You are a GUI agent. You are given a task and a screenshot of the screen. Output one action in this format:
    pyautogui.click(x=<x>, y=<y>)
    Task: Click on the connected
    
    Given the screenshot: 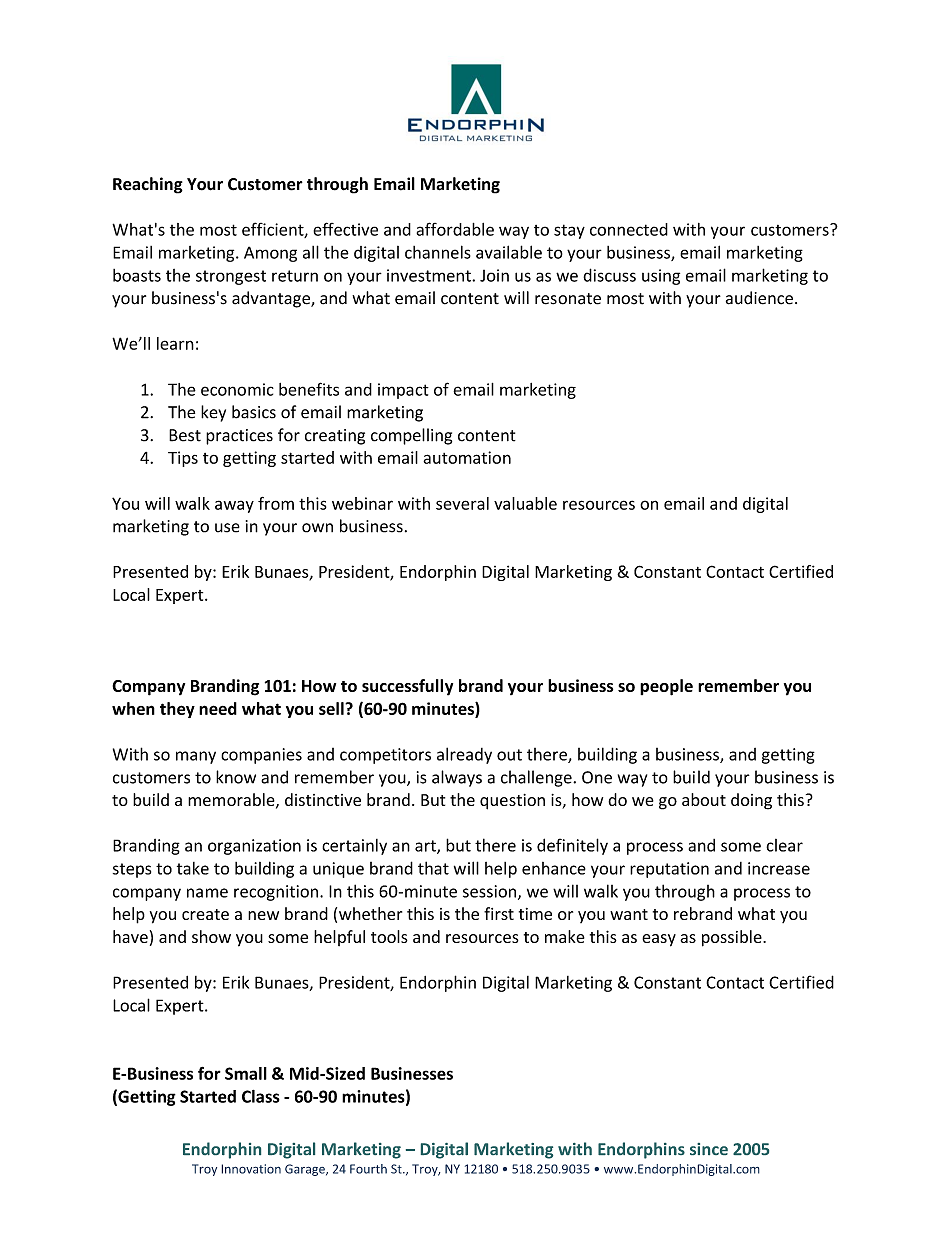 What is the action you would take?
    pyautogui.click(x=629, y=229)
